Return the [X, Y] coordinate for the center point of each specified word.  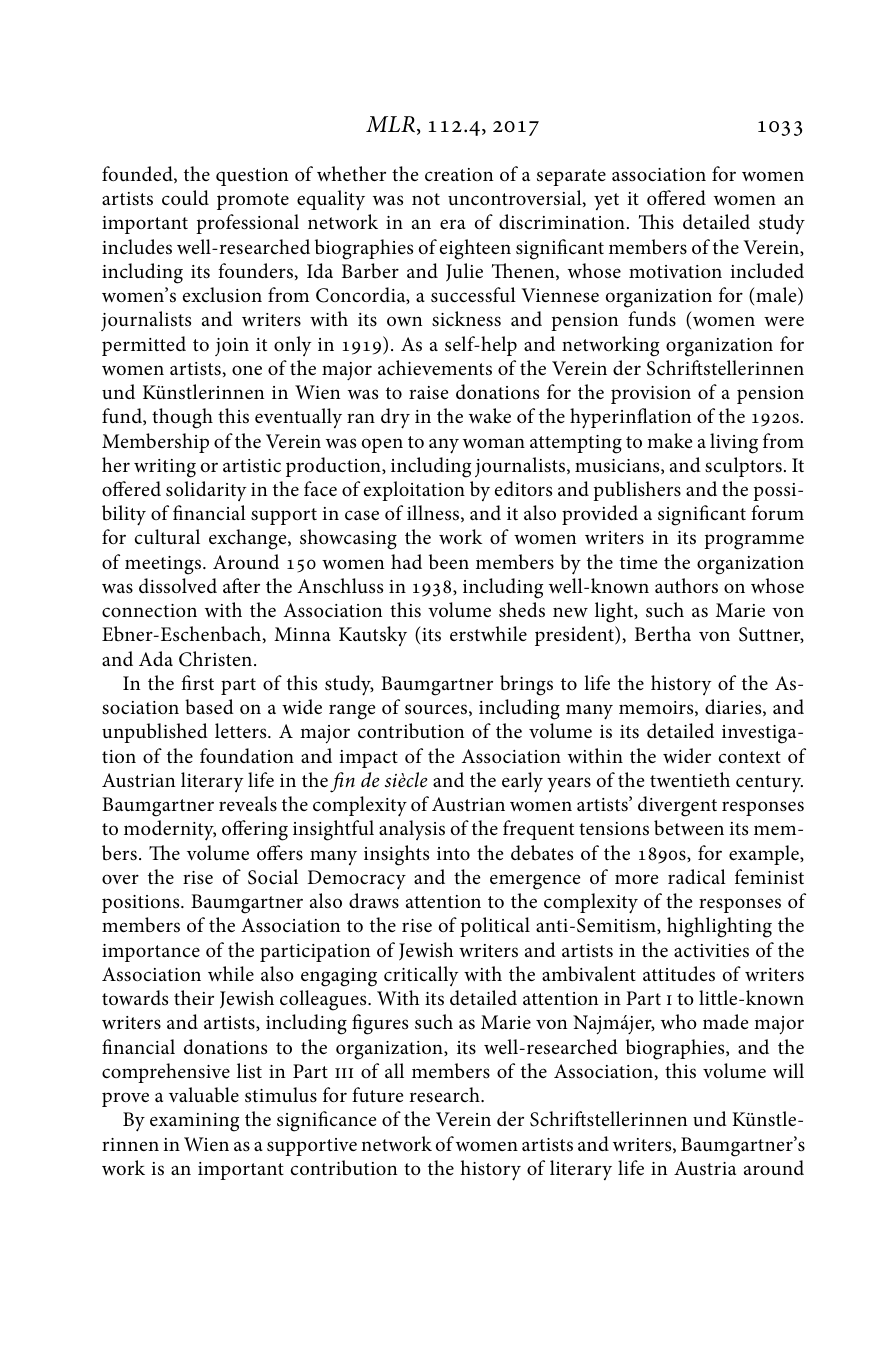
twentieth [690, 780]
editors [523, 489]
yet [606, 201]
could [185, 198]
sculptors [743, 467]
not [426, 199]
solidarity [206, 491]
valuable [204, 1095]
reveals [248, 803]
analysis [412, 830]
